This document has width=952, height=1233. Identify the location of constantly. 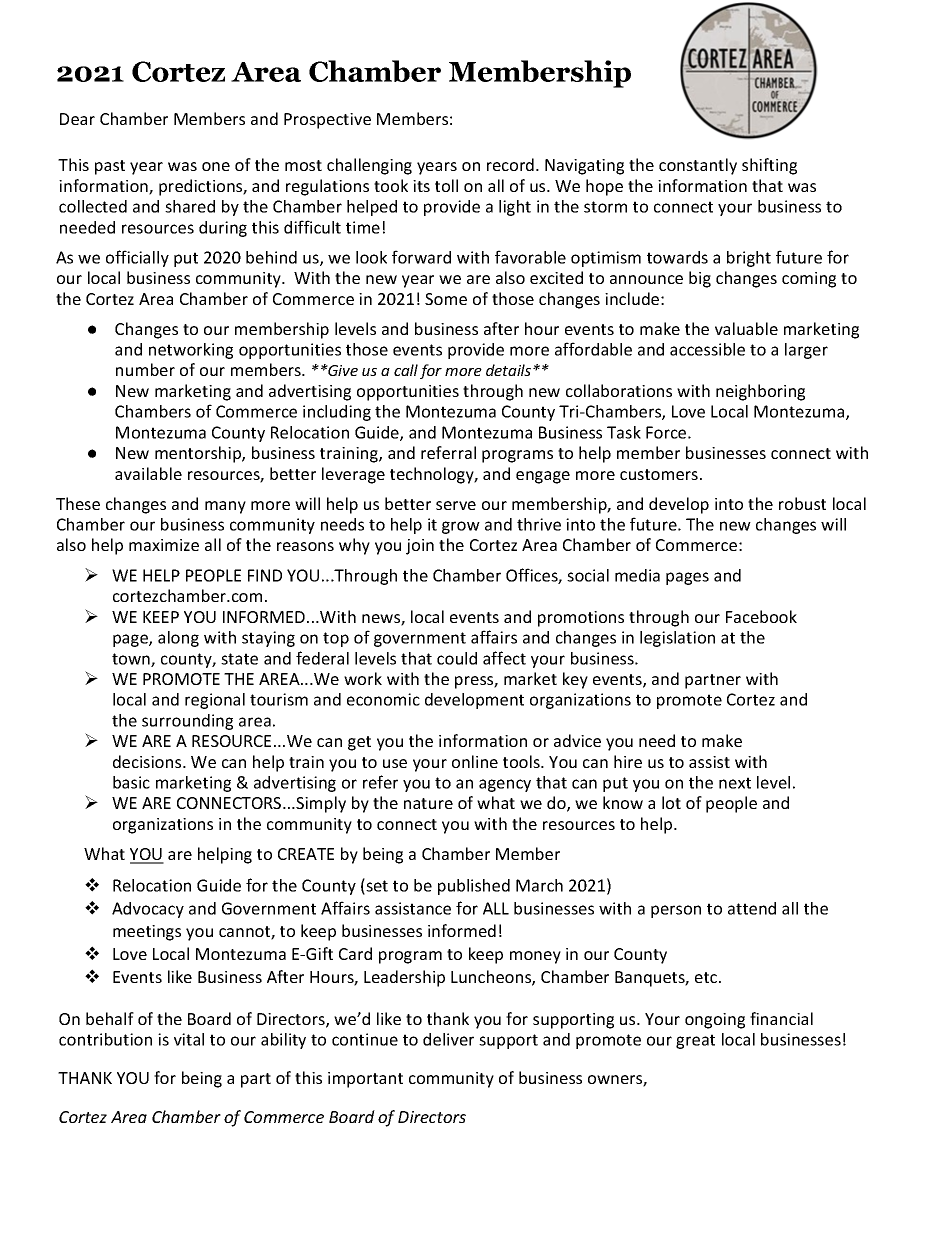
(698, 166).
